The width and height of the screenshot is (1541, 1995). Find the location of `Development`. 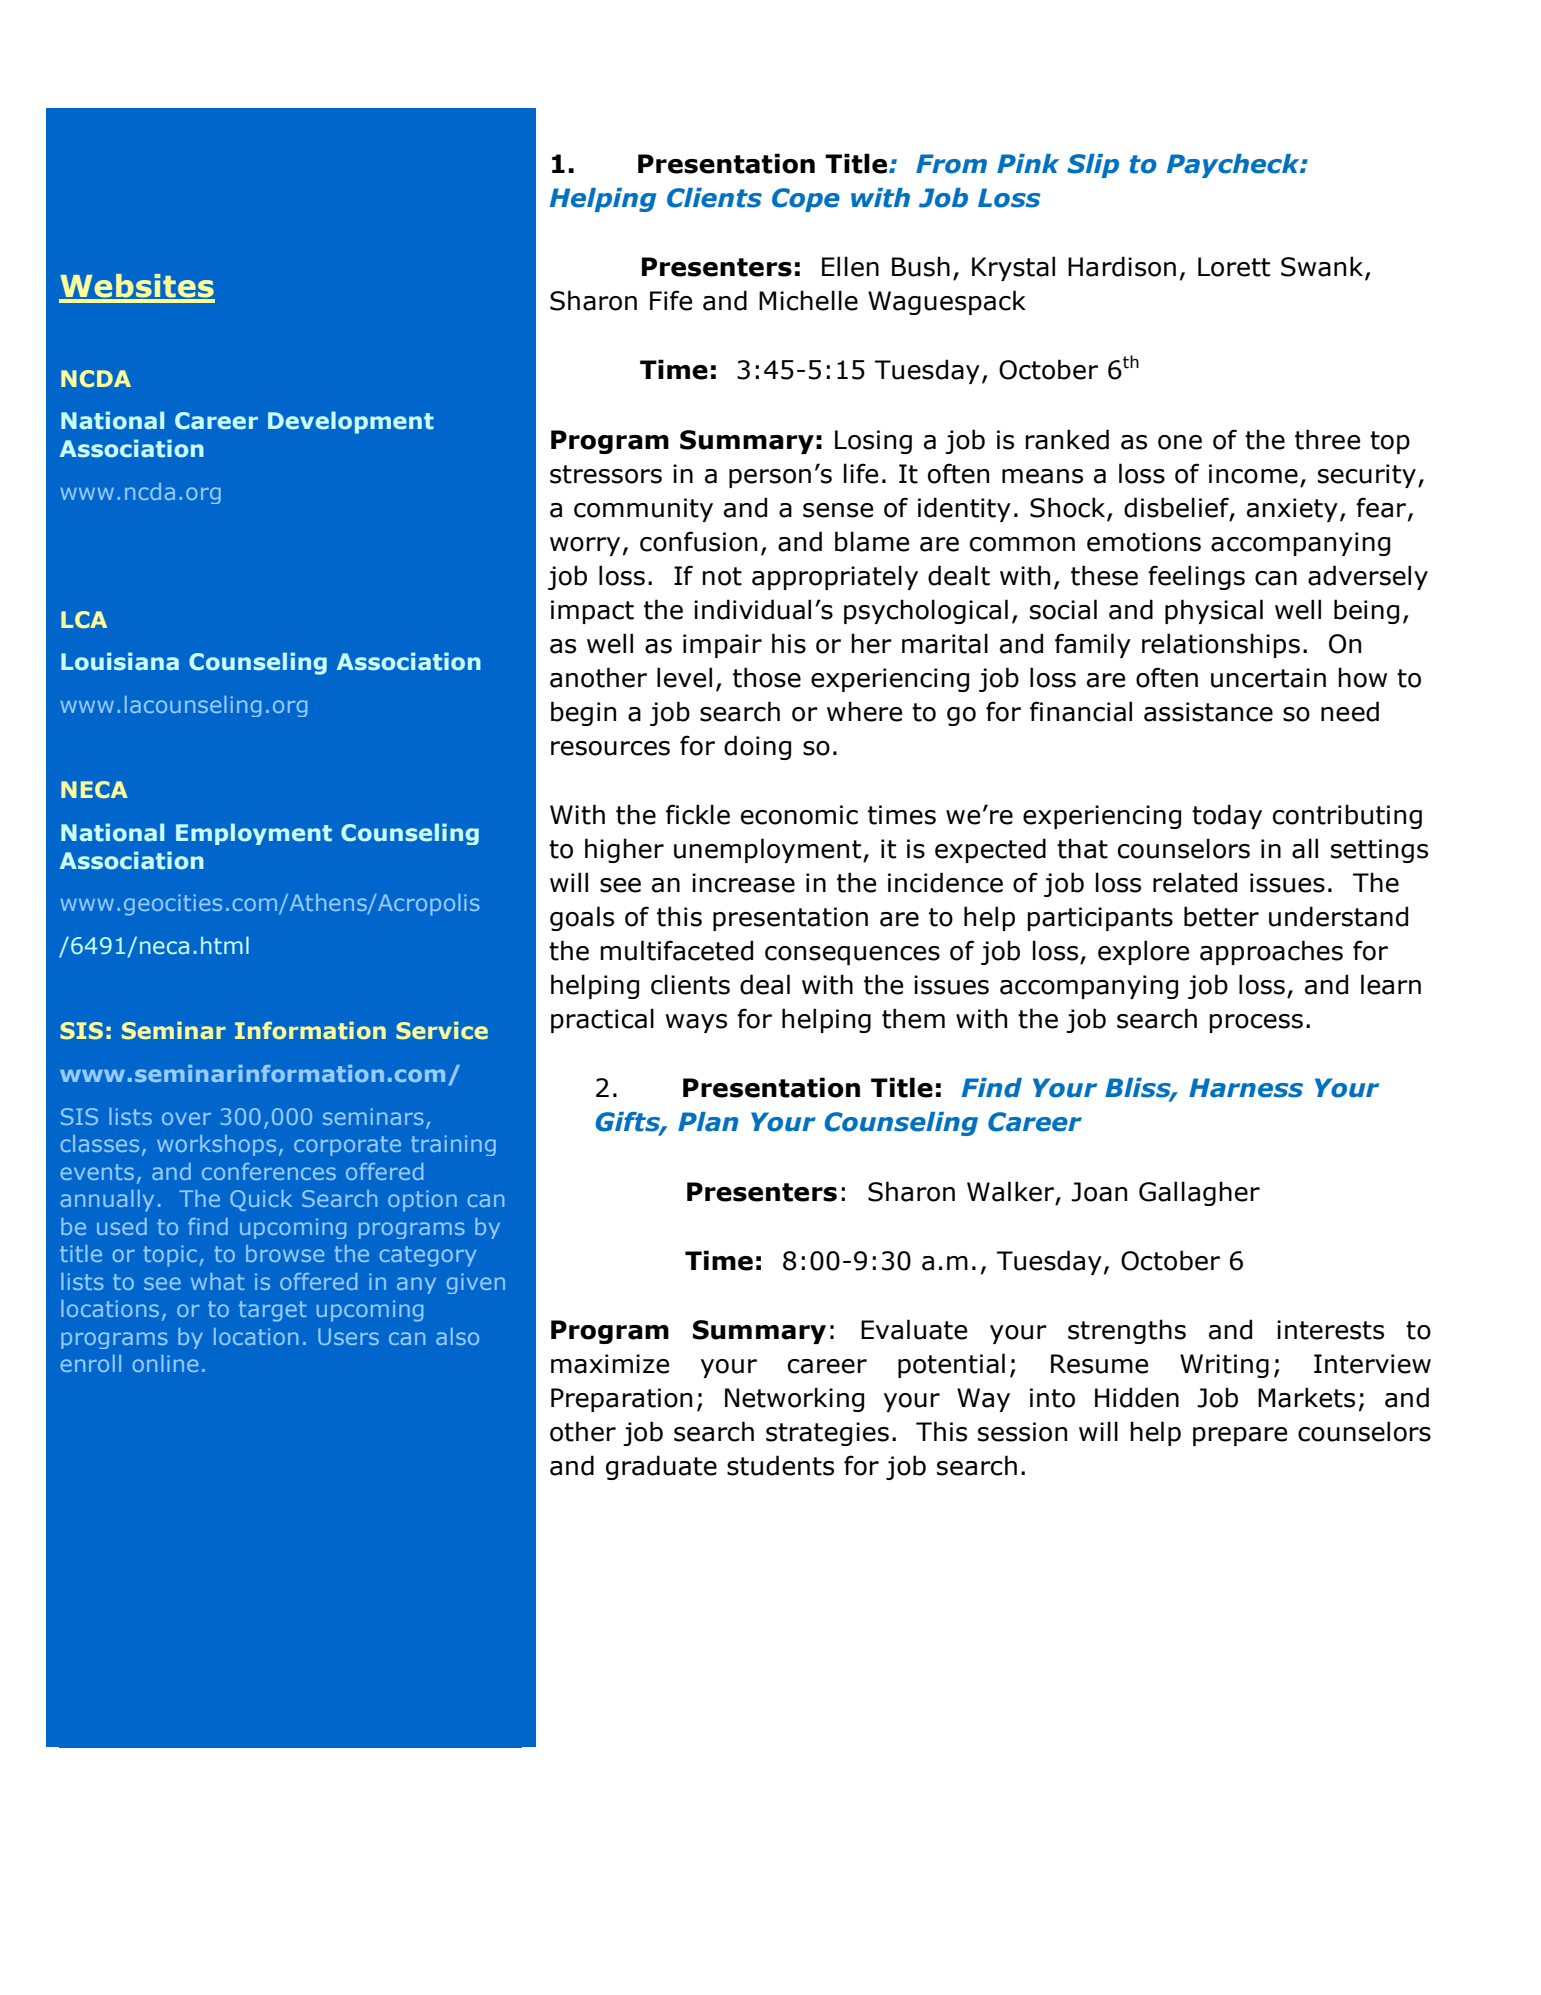

Development is located at coordinates (351, 422).
